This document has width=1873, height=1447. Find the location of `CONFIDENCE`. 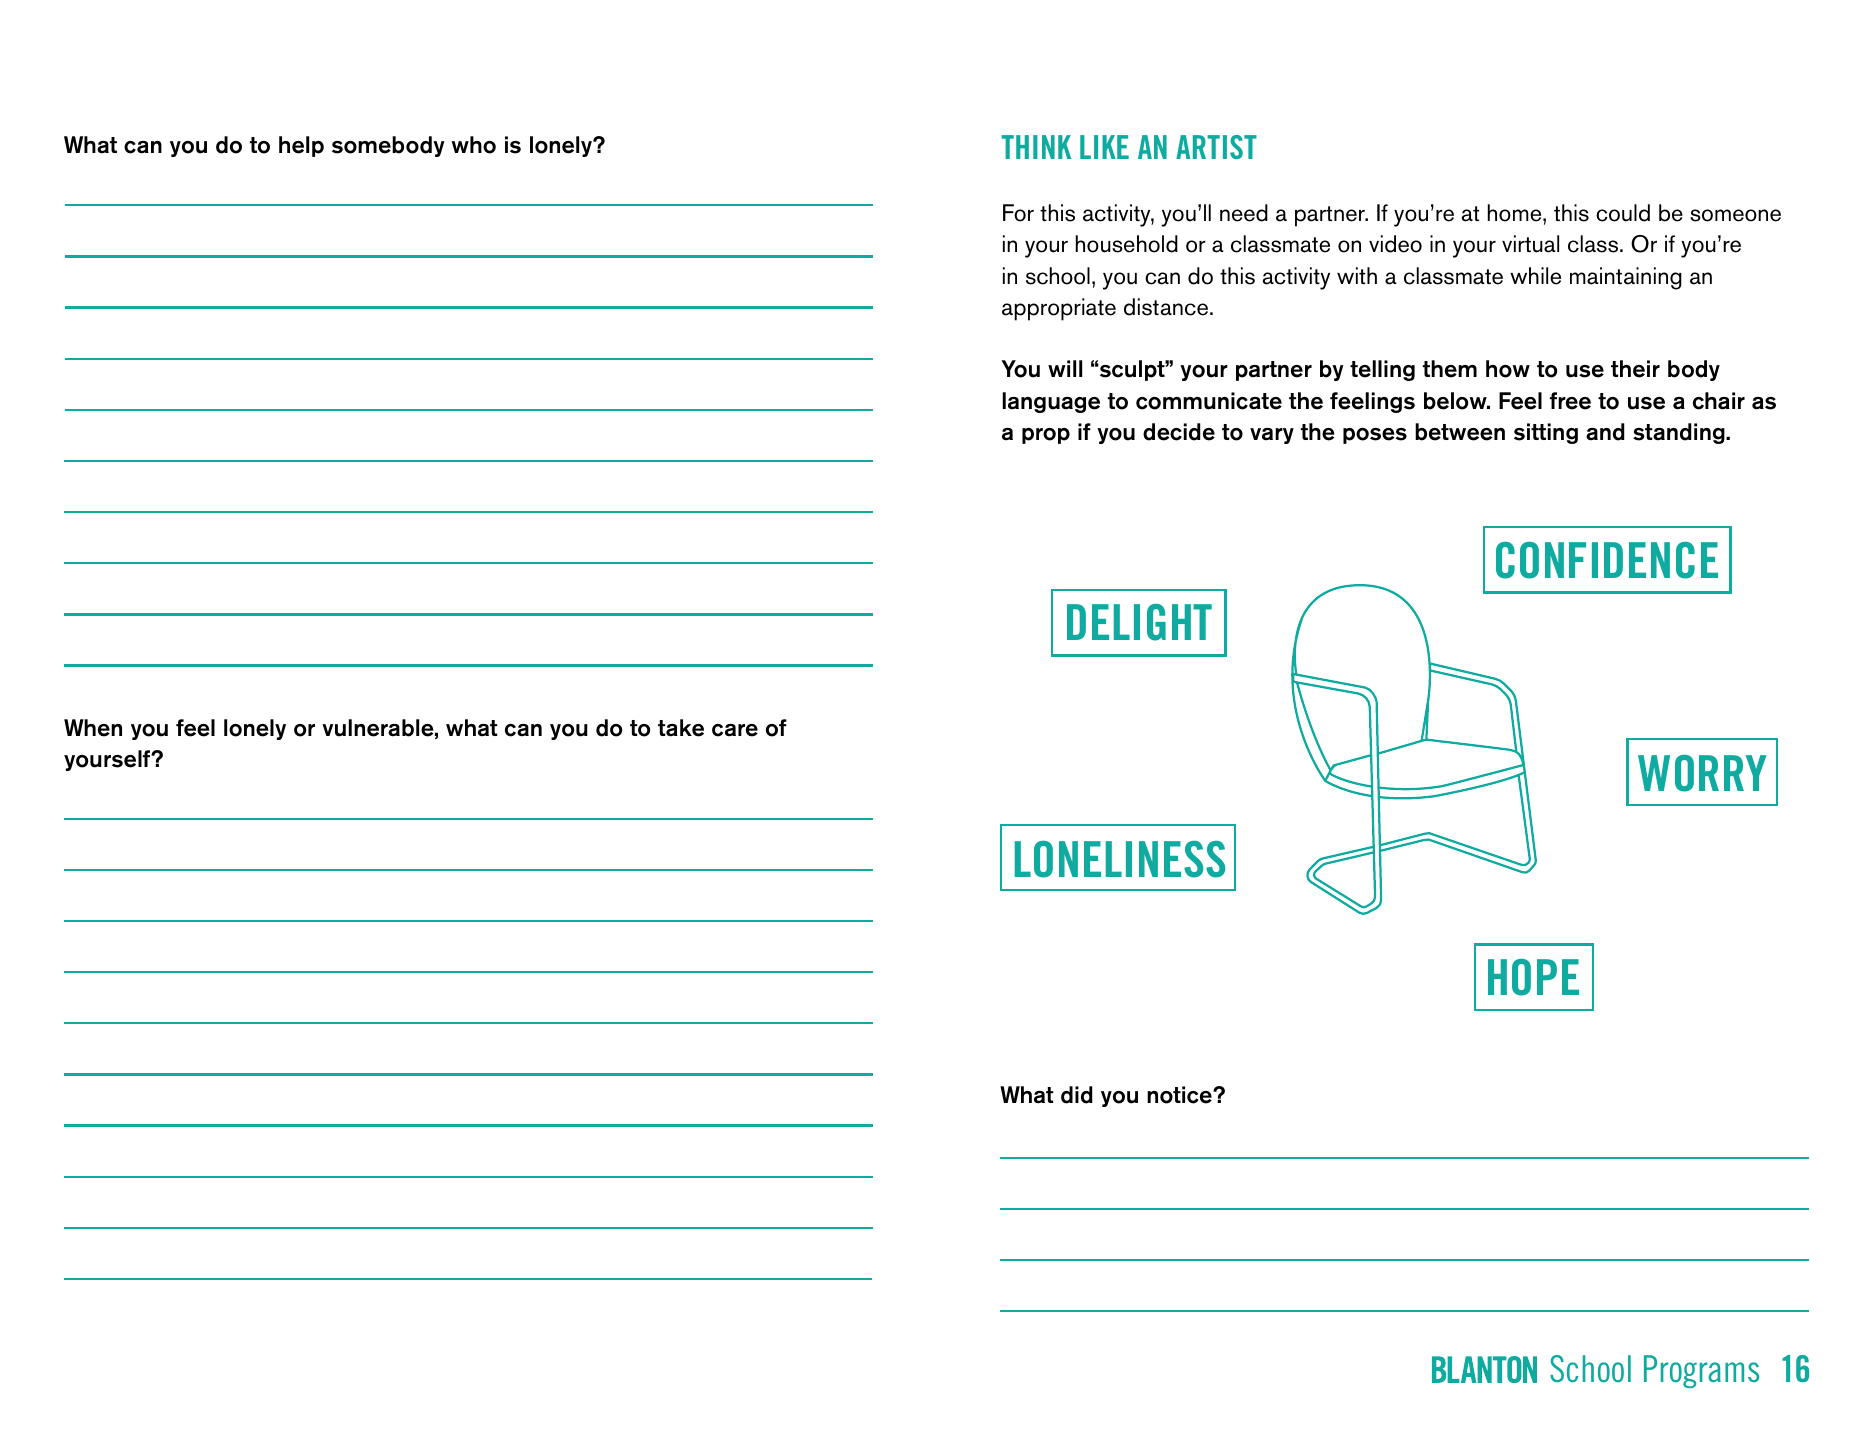

CONFIDENCE is located at coordinates (1607, 560).
